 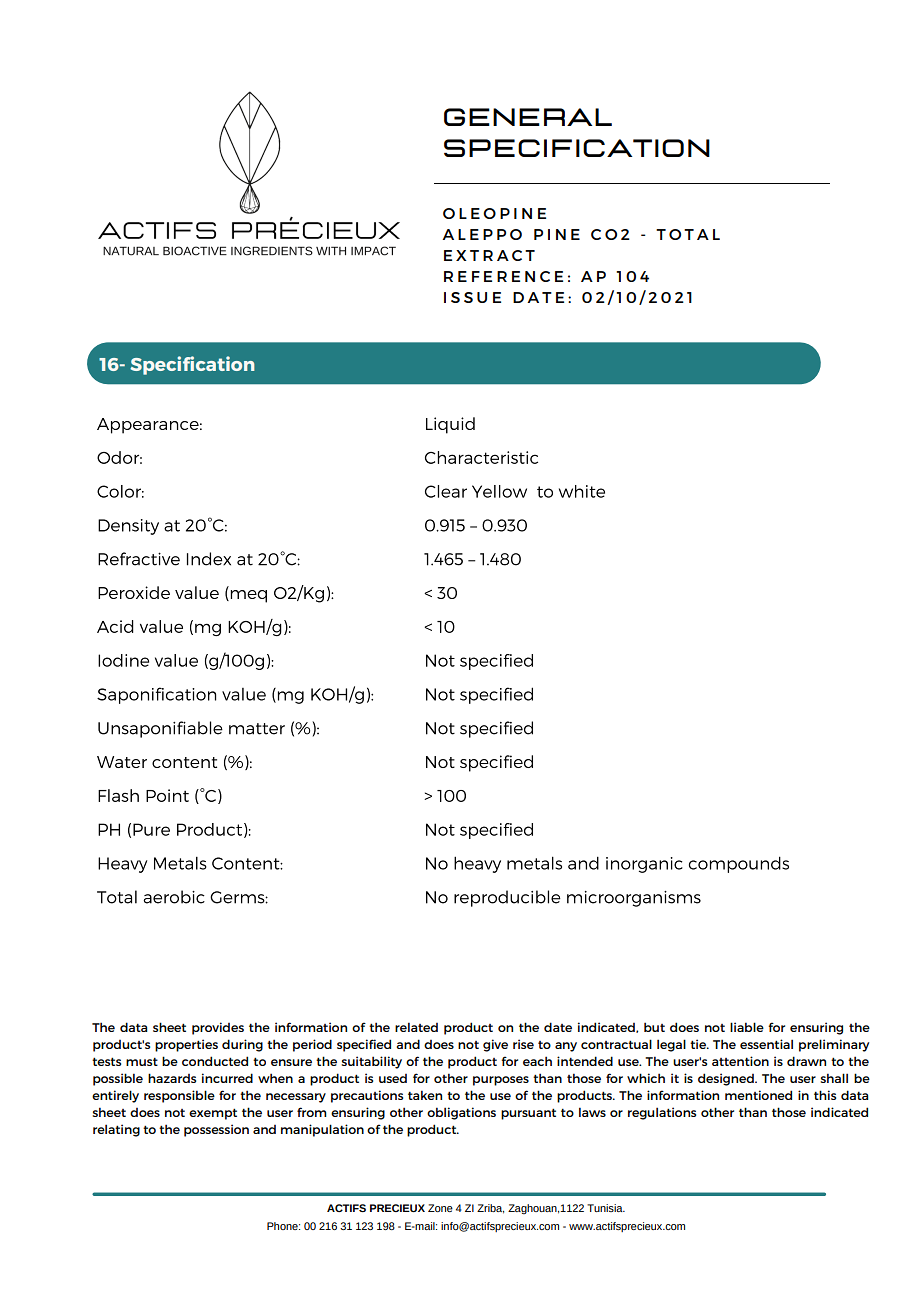 What do you see at coordinates (634, 899) in the screenshot?
I see `microorganisms` at bounding box center [634, 899].
